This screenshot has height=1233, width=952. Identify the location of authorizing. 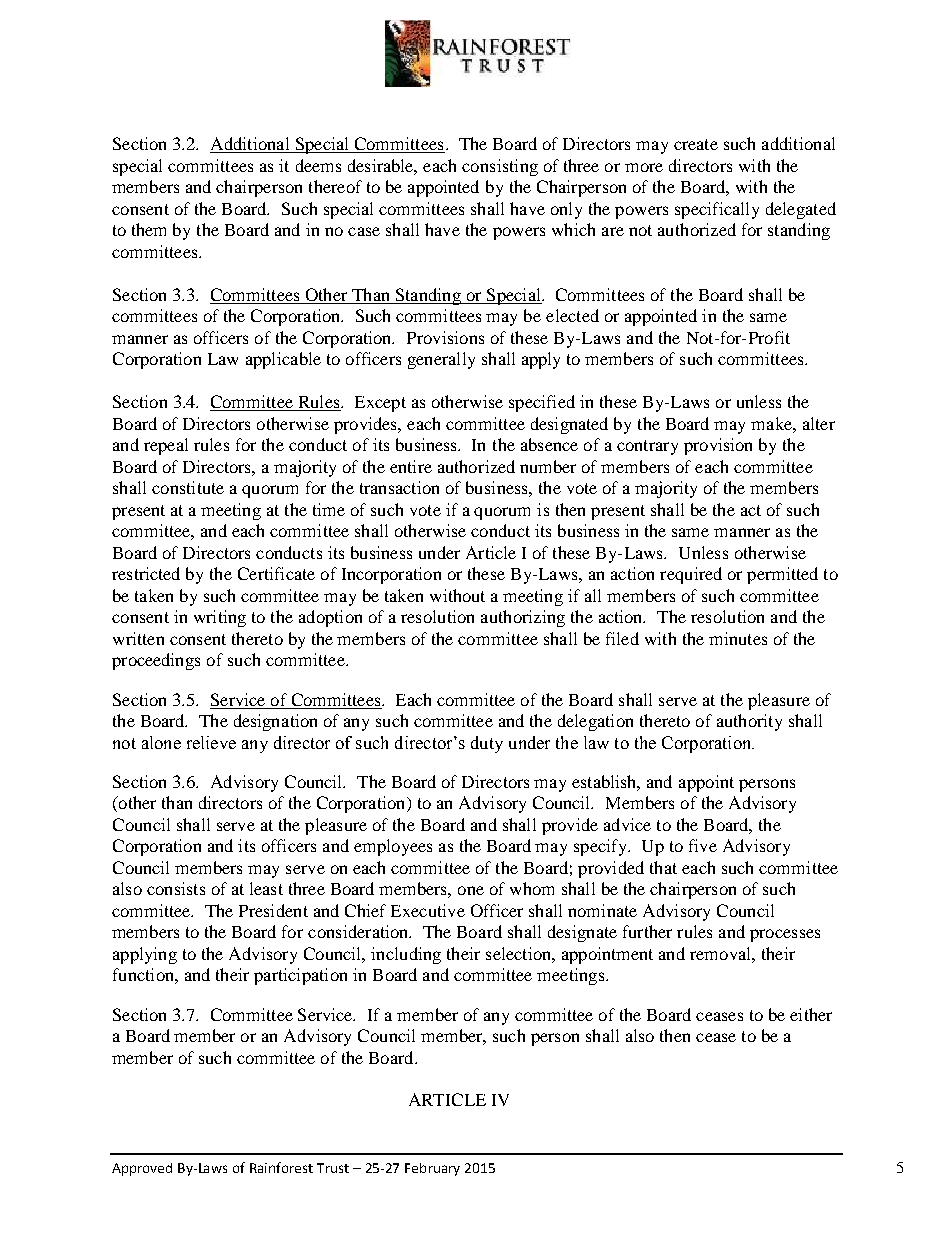
(523, 618).
